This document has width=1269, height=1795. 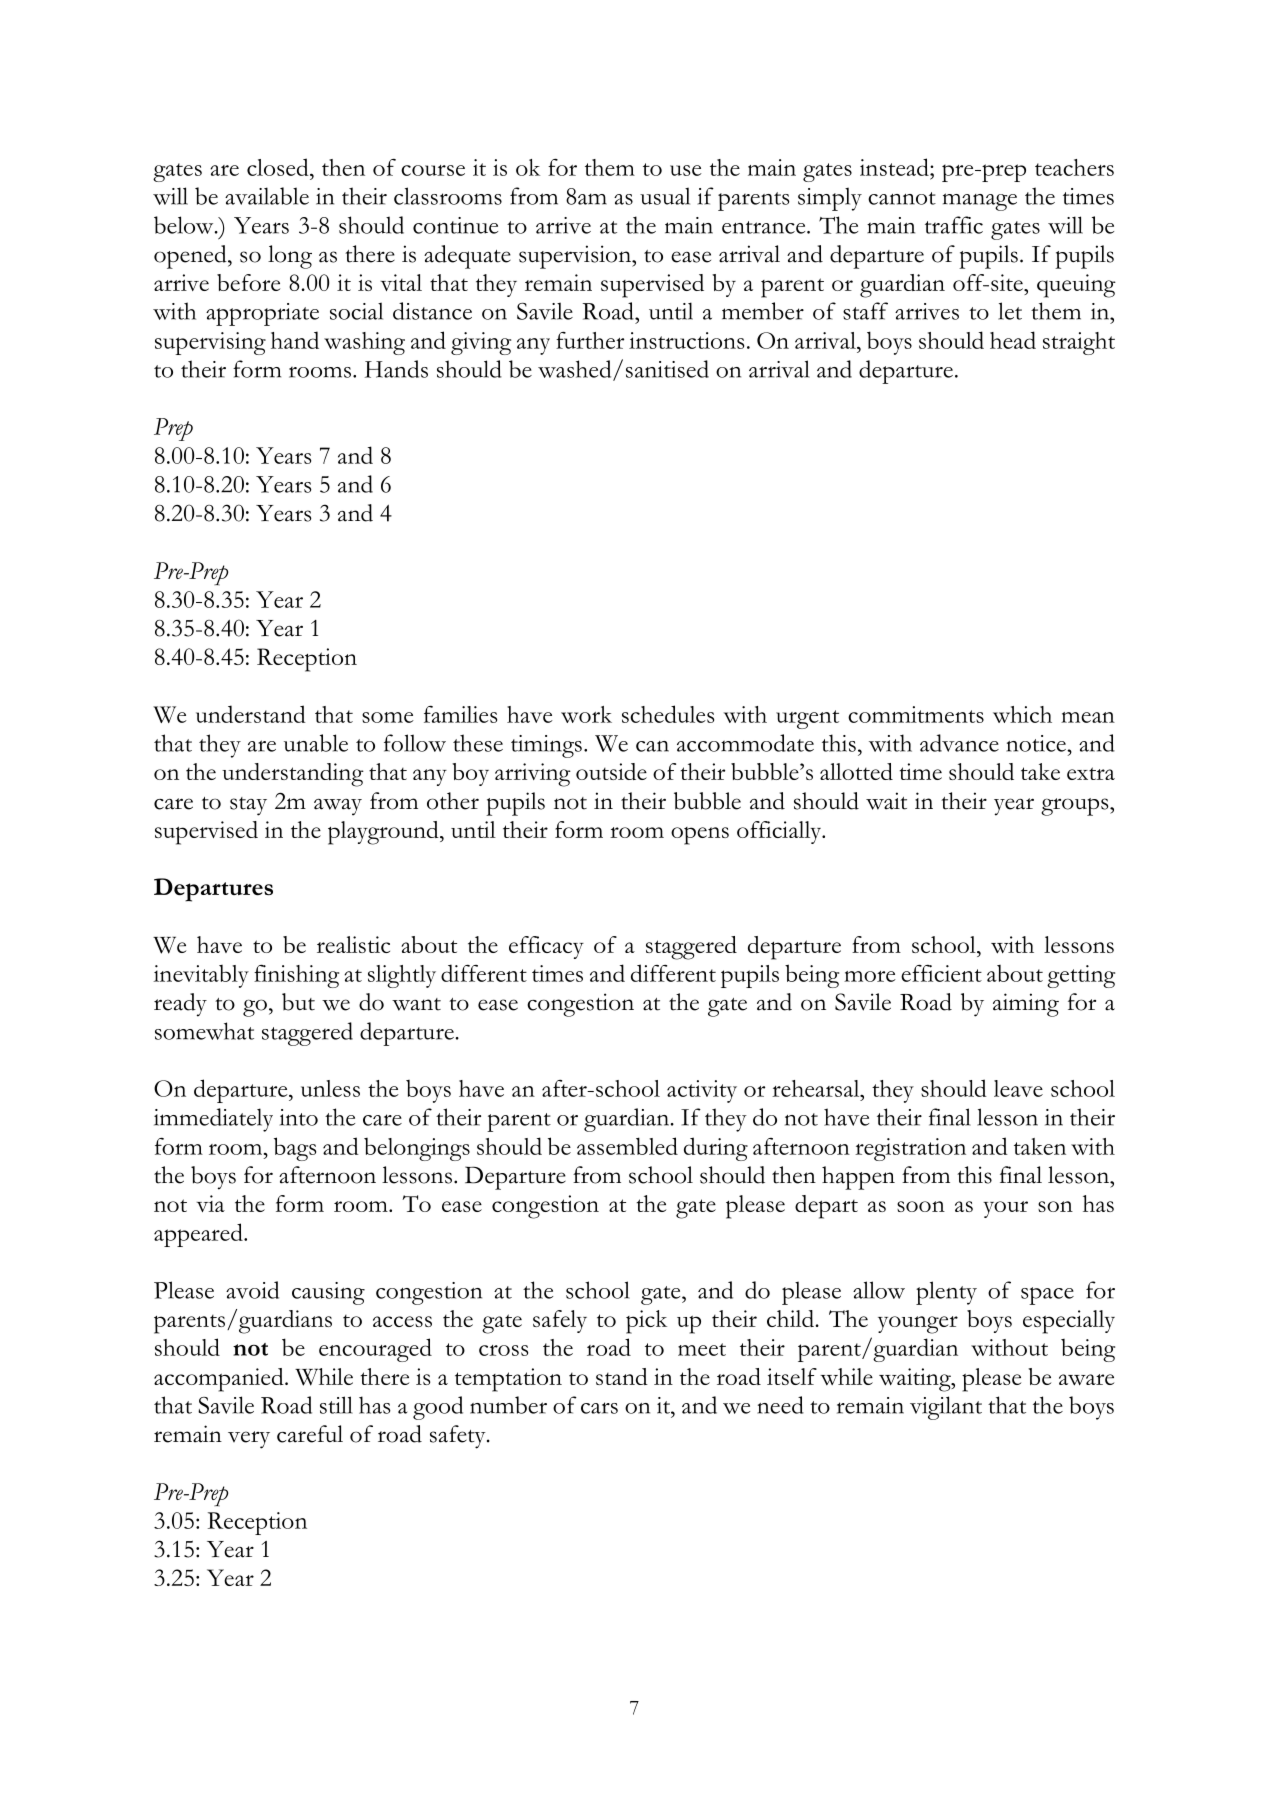 What do you see at coordinates (299, 1117) in the document?
I see `into` at bounding box center [299, 1117].
